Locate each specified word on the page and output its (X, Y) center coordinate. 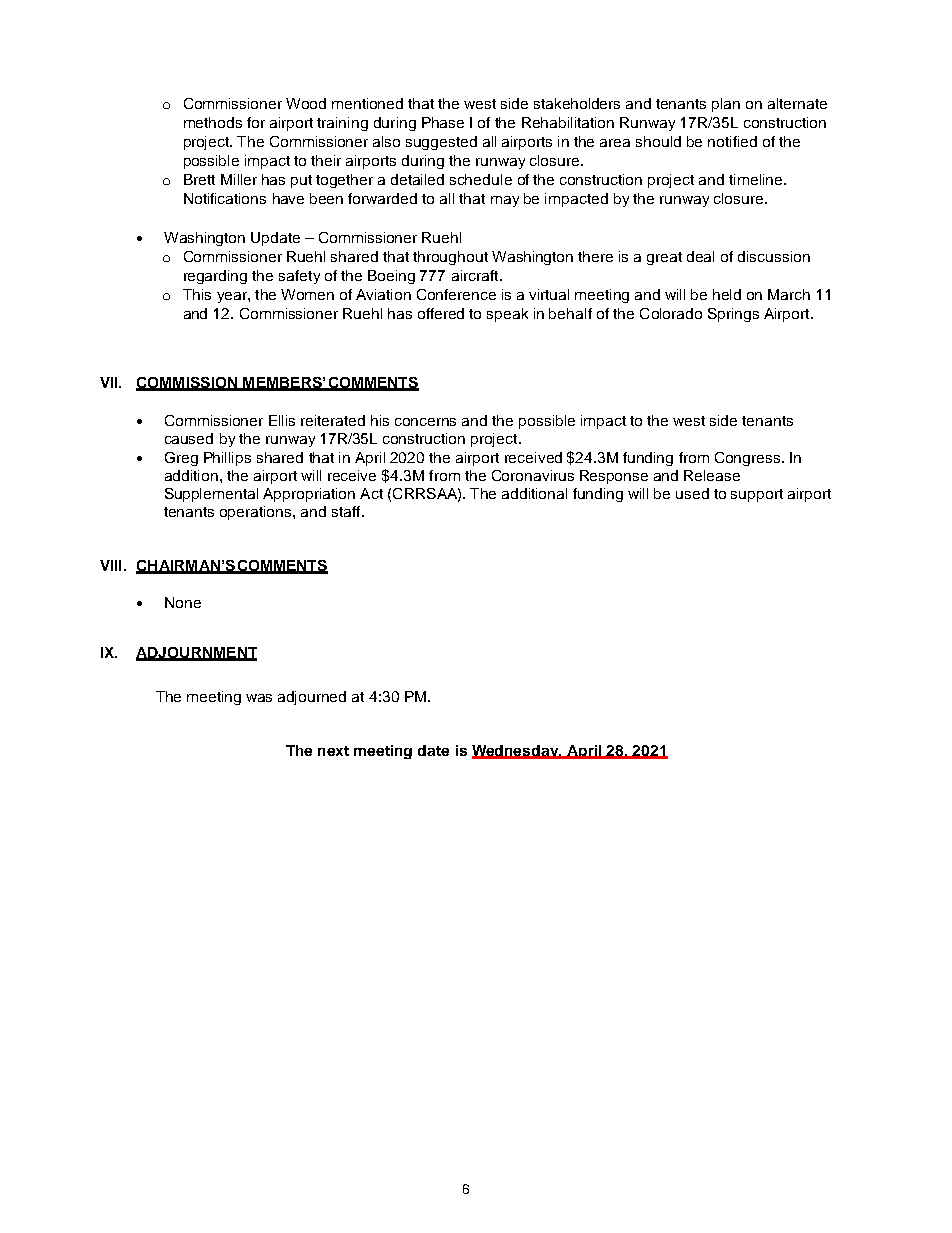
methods (213, 122)
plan (726, 105)
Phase (443, 122)
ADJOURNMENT (196, 654)
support (757, 495)
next (333, 751)
